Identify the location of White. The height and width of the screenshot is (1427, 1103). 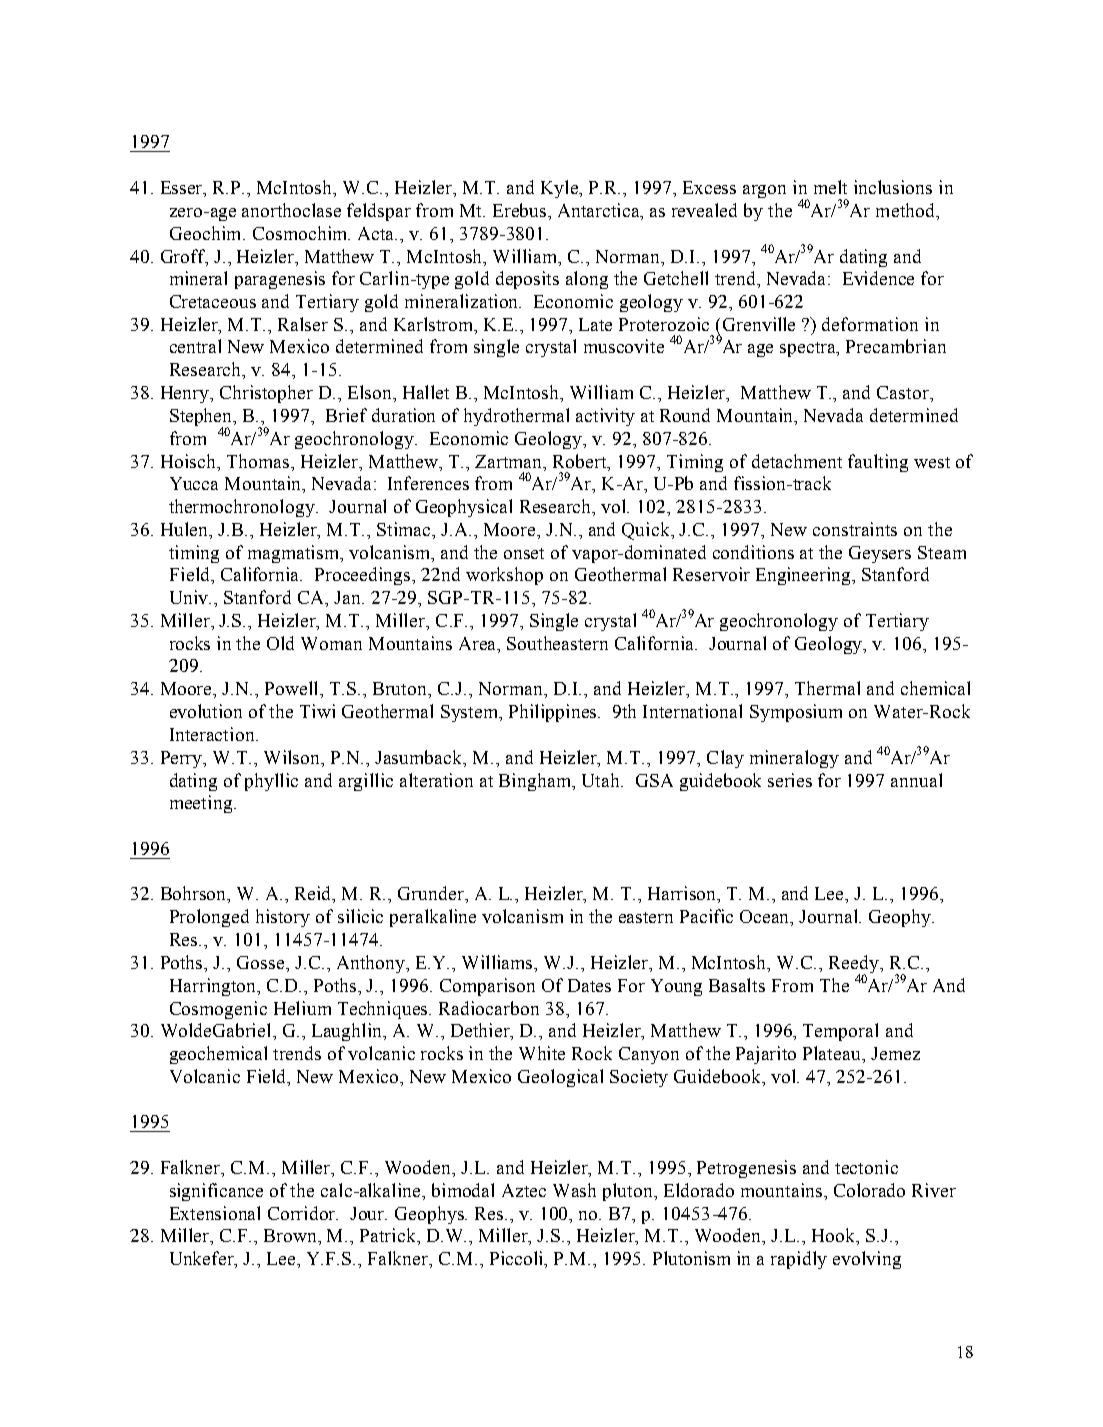
(542, 1053).
